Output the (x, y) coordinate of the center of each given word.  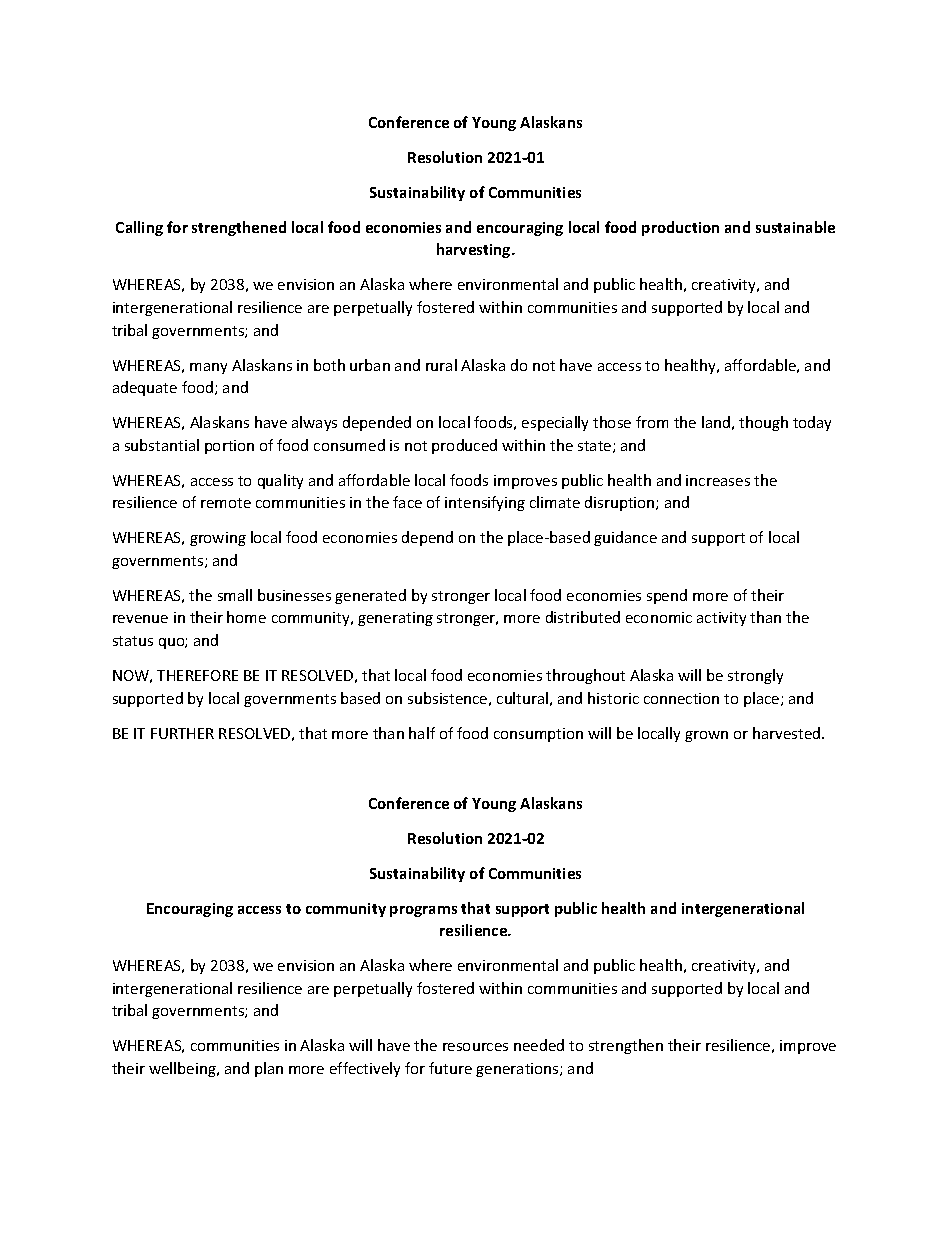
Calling (139, 228)
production (680, 228)
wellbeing (183, 1069)
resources (475, 1047)
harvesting (475, 250)
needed (539, 1045)
